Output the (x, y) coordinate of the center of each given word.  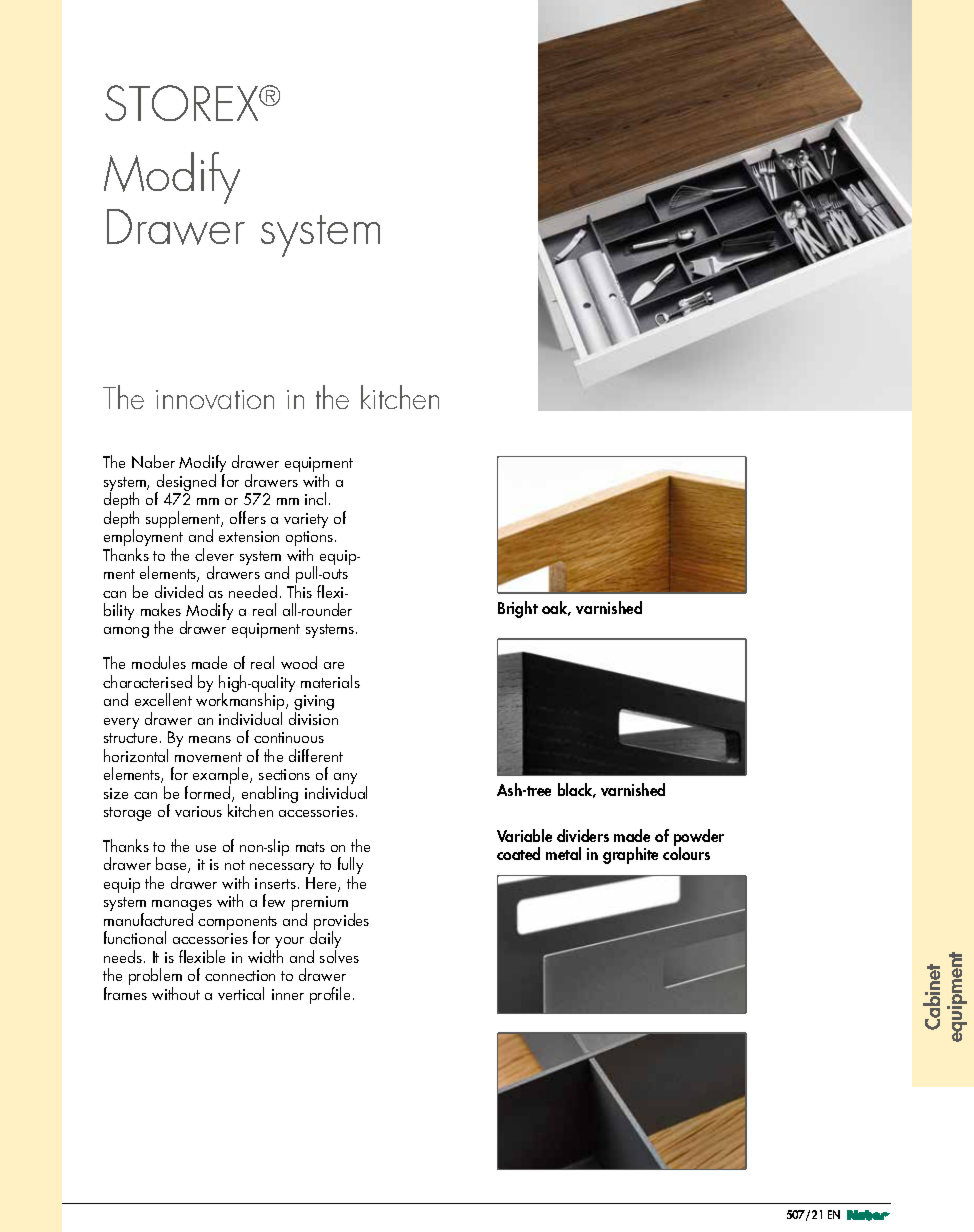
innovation (215, 399)
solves (339, 956)
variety (306, 520)
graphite (630, 855)
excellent (163, 699)
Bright (518, 609)
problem (155, 978)
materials (330, 681)
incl (315, 498)
